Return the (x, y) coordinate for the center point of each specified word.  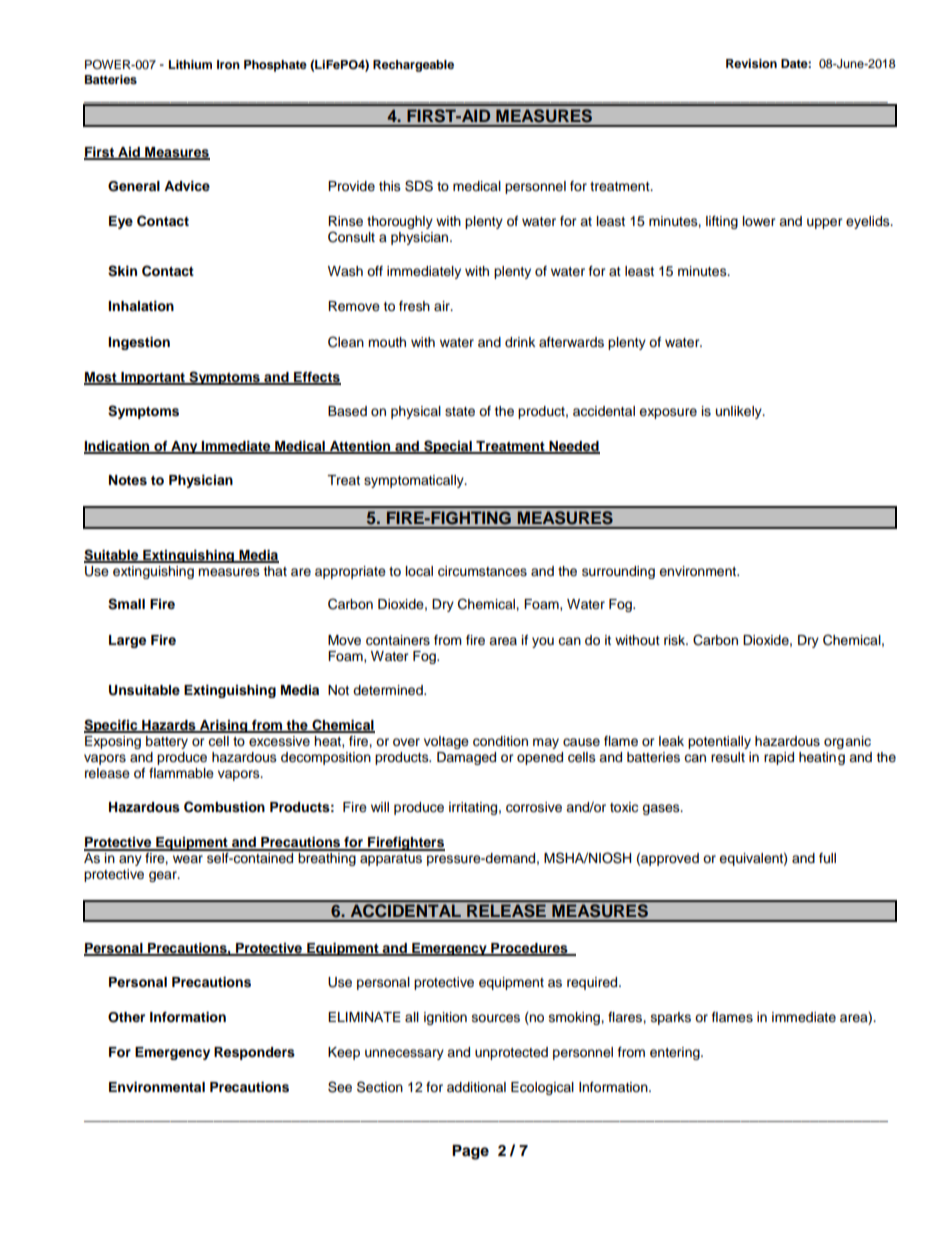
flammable (181, 773)
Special (448, 447)
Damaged (466, 758)
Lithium (190, 64)
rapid (779, 758)
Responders (254, 1053)
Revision (751, 63)
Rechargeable (413, 66)
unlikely (740, 412)
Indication (118, 447)
